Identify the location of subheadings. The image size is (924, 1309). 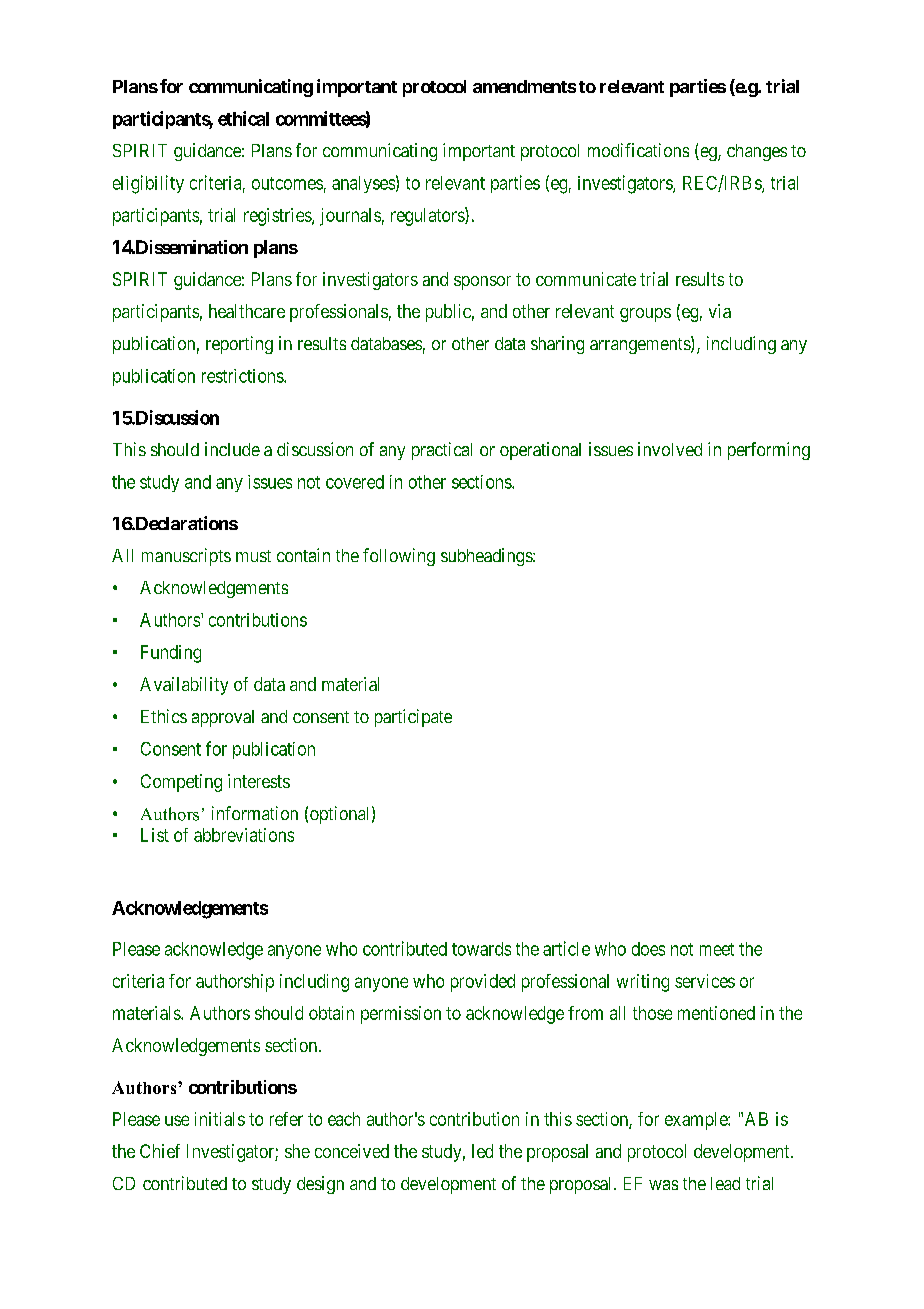
(487, 557).
